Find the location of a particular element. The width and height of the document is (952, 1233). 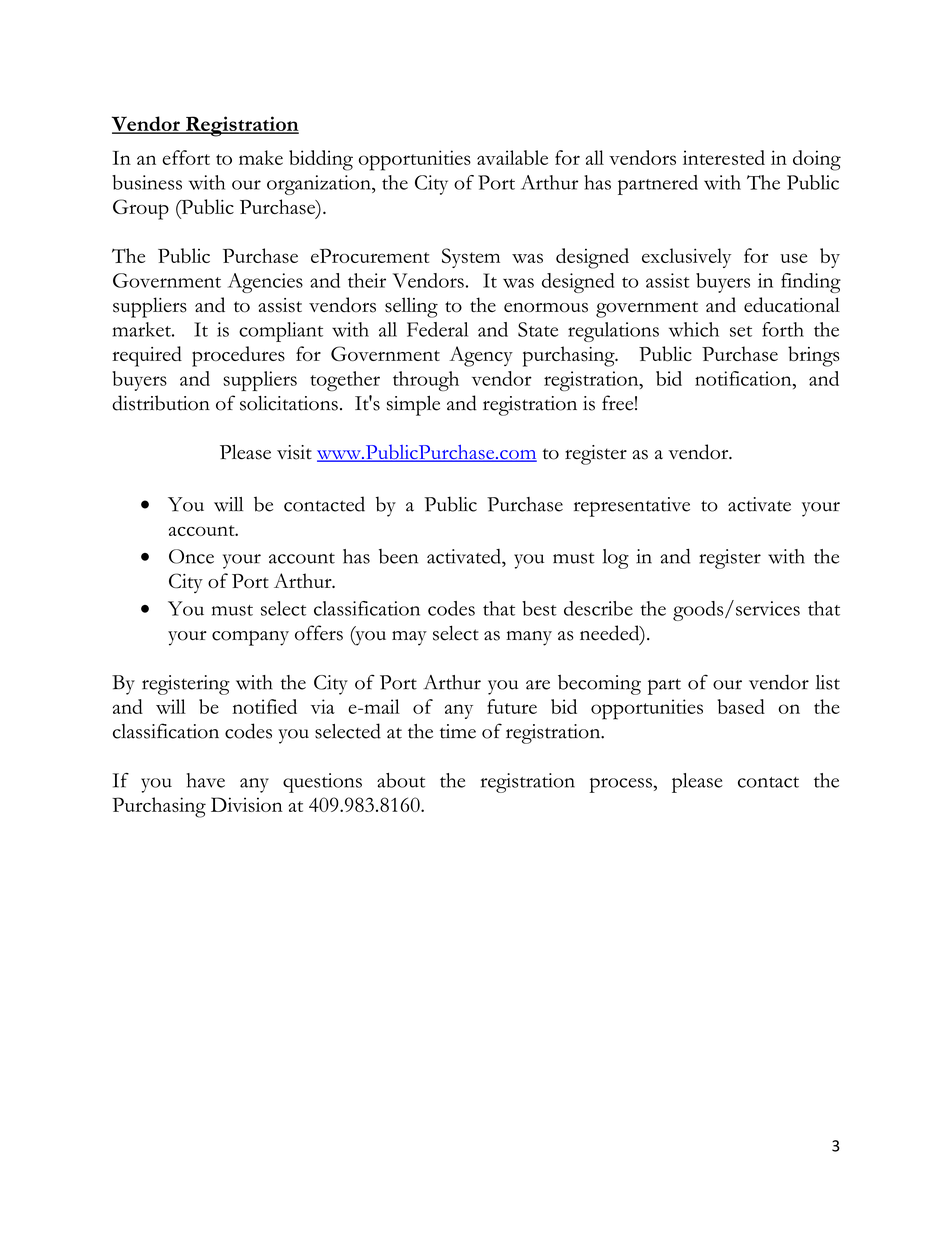

available is located at coordinates (512, 157).
